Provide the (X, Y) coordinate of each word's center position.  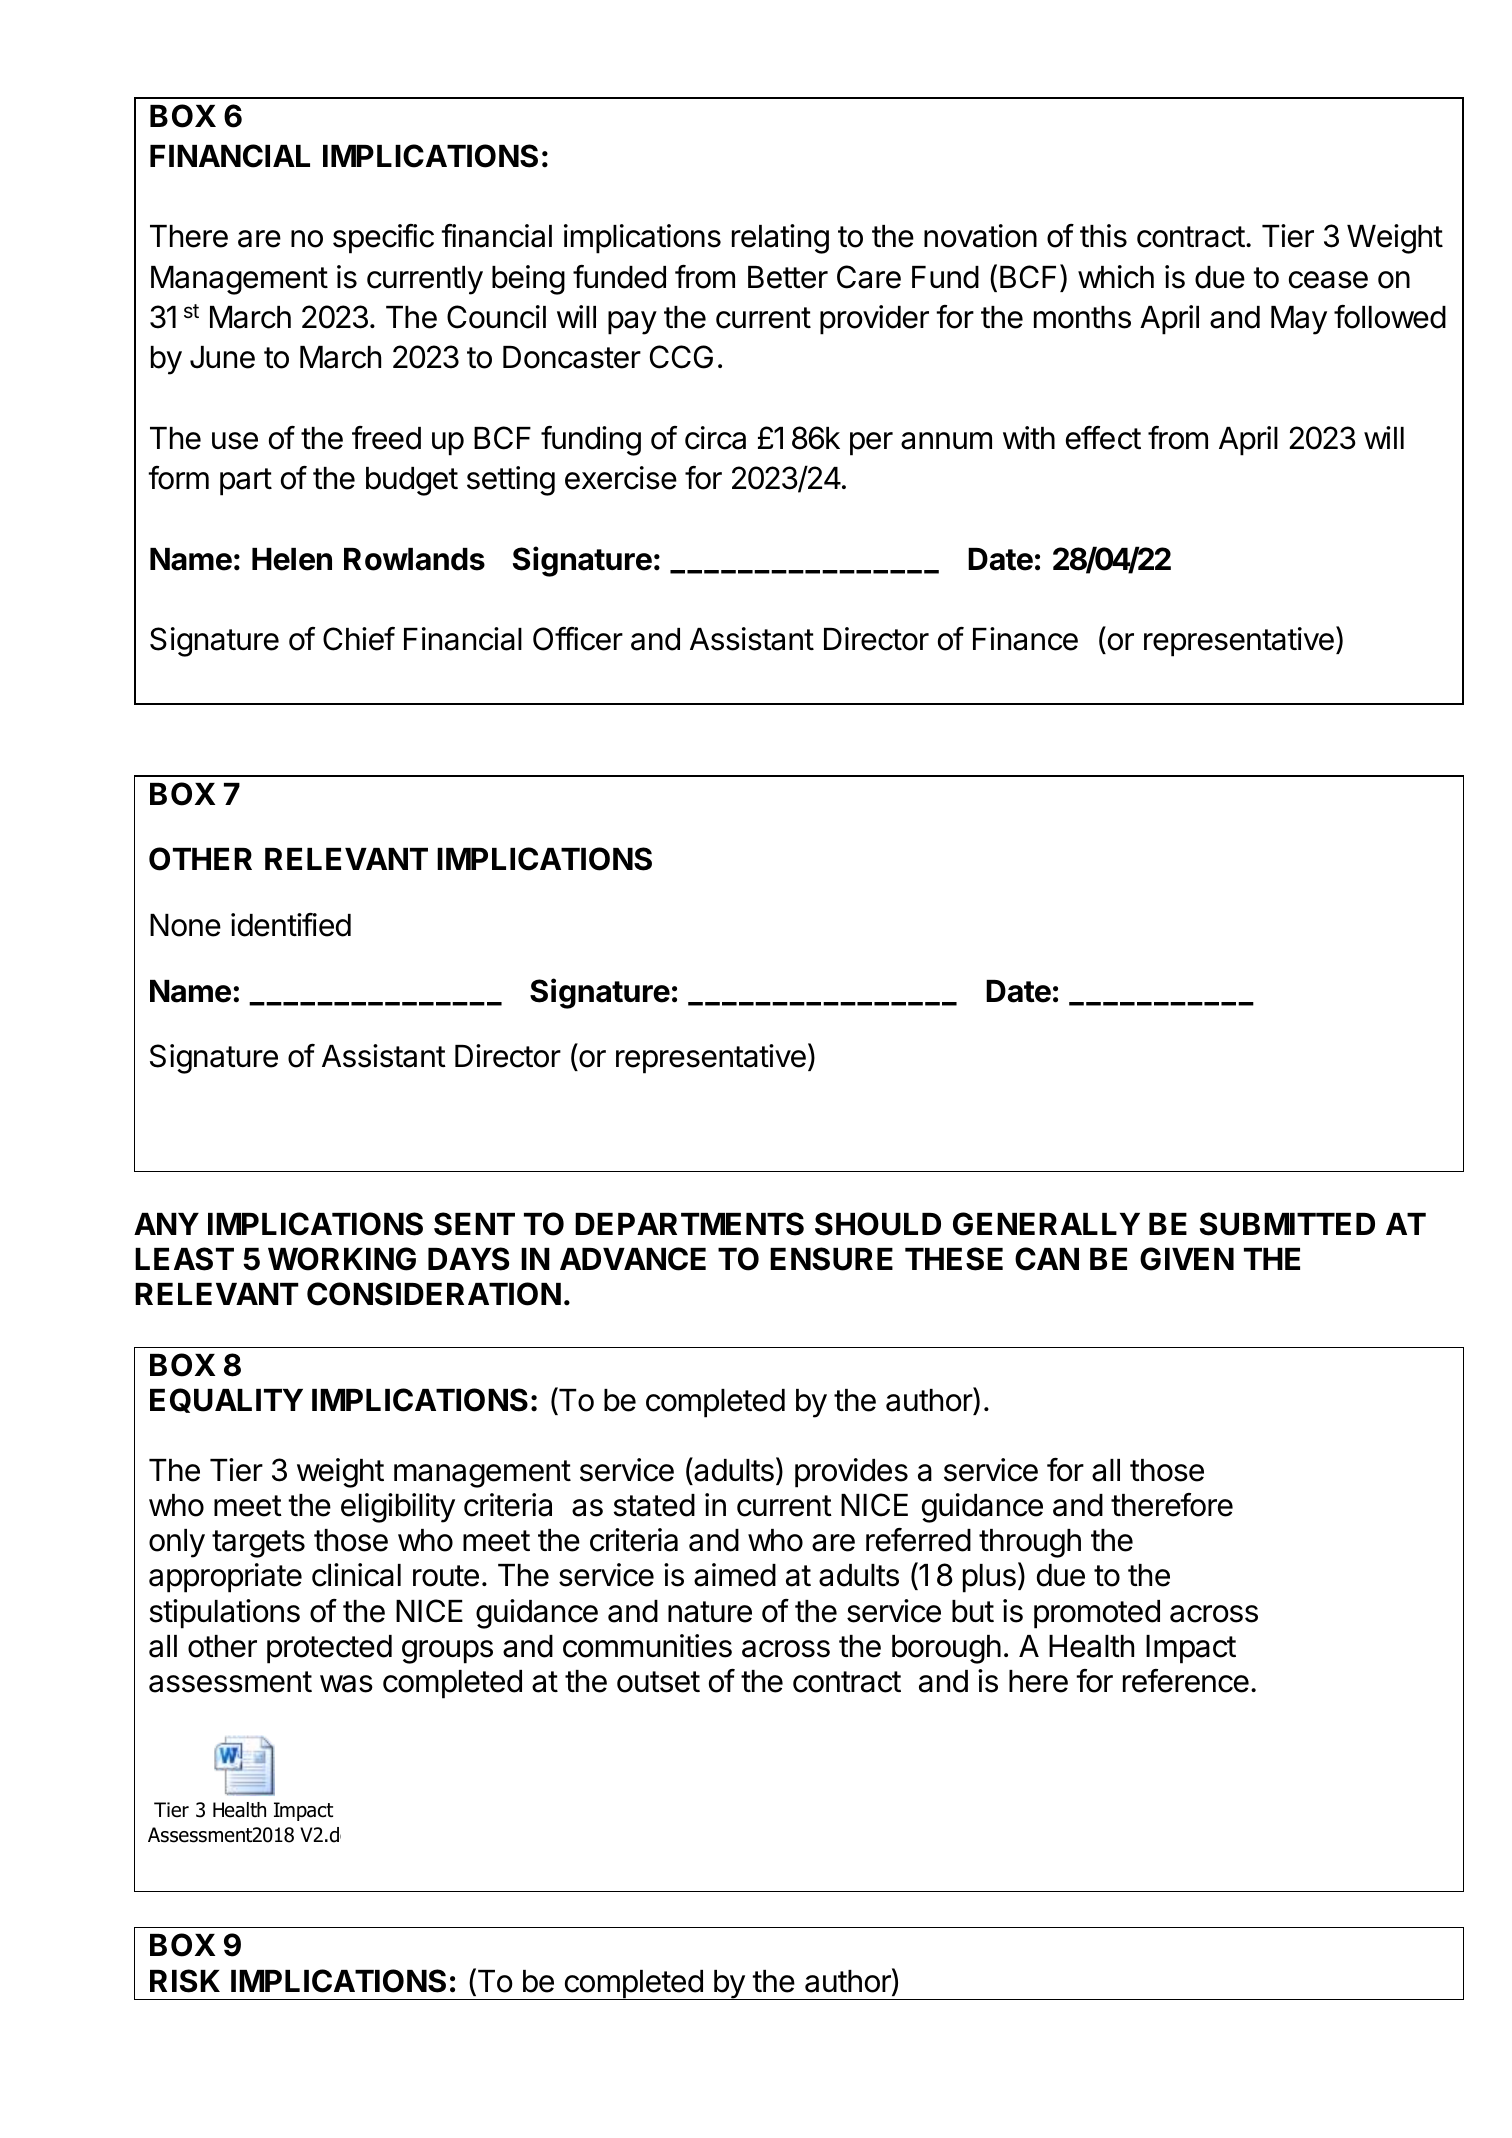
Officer (578, 639)
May (1299, 320)
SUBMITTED (1287, 1224)
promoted (1097, 1614)
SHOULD (878, 1224)
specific (383, 239)
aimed (735, 1575)
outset (658, 1682)
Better (788, 277)
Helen (292, 559)
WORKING (342, 1259)
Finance (1025, 639)
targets (258, 1544)
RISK (185, 1981)
